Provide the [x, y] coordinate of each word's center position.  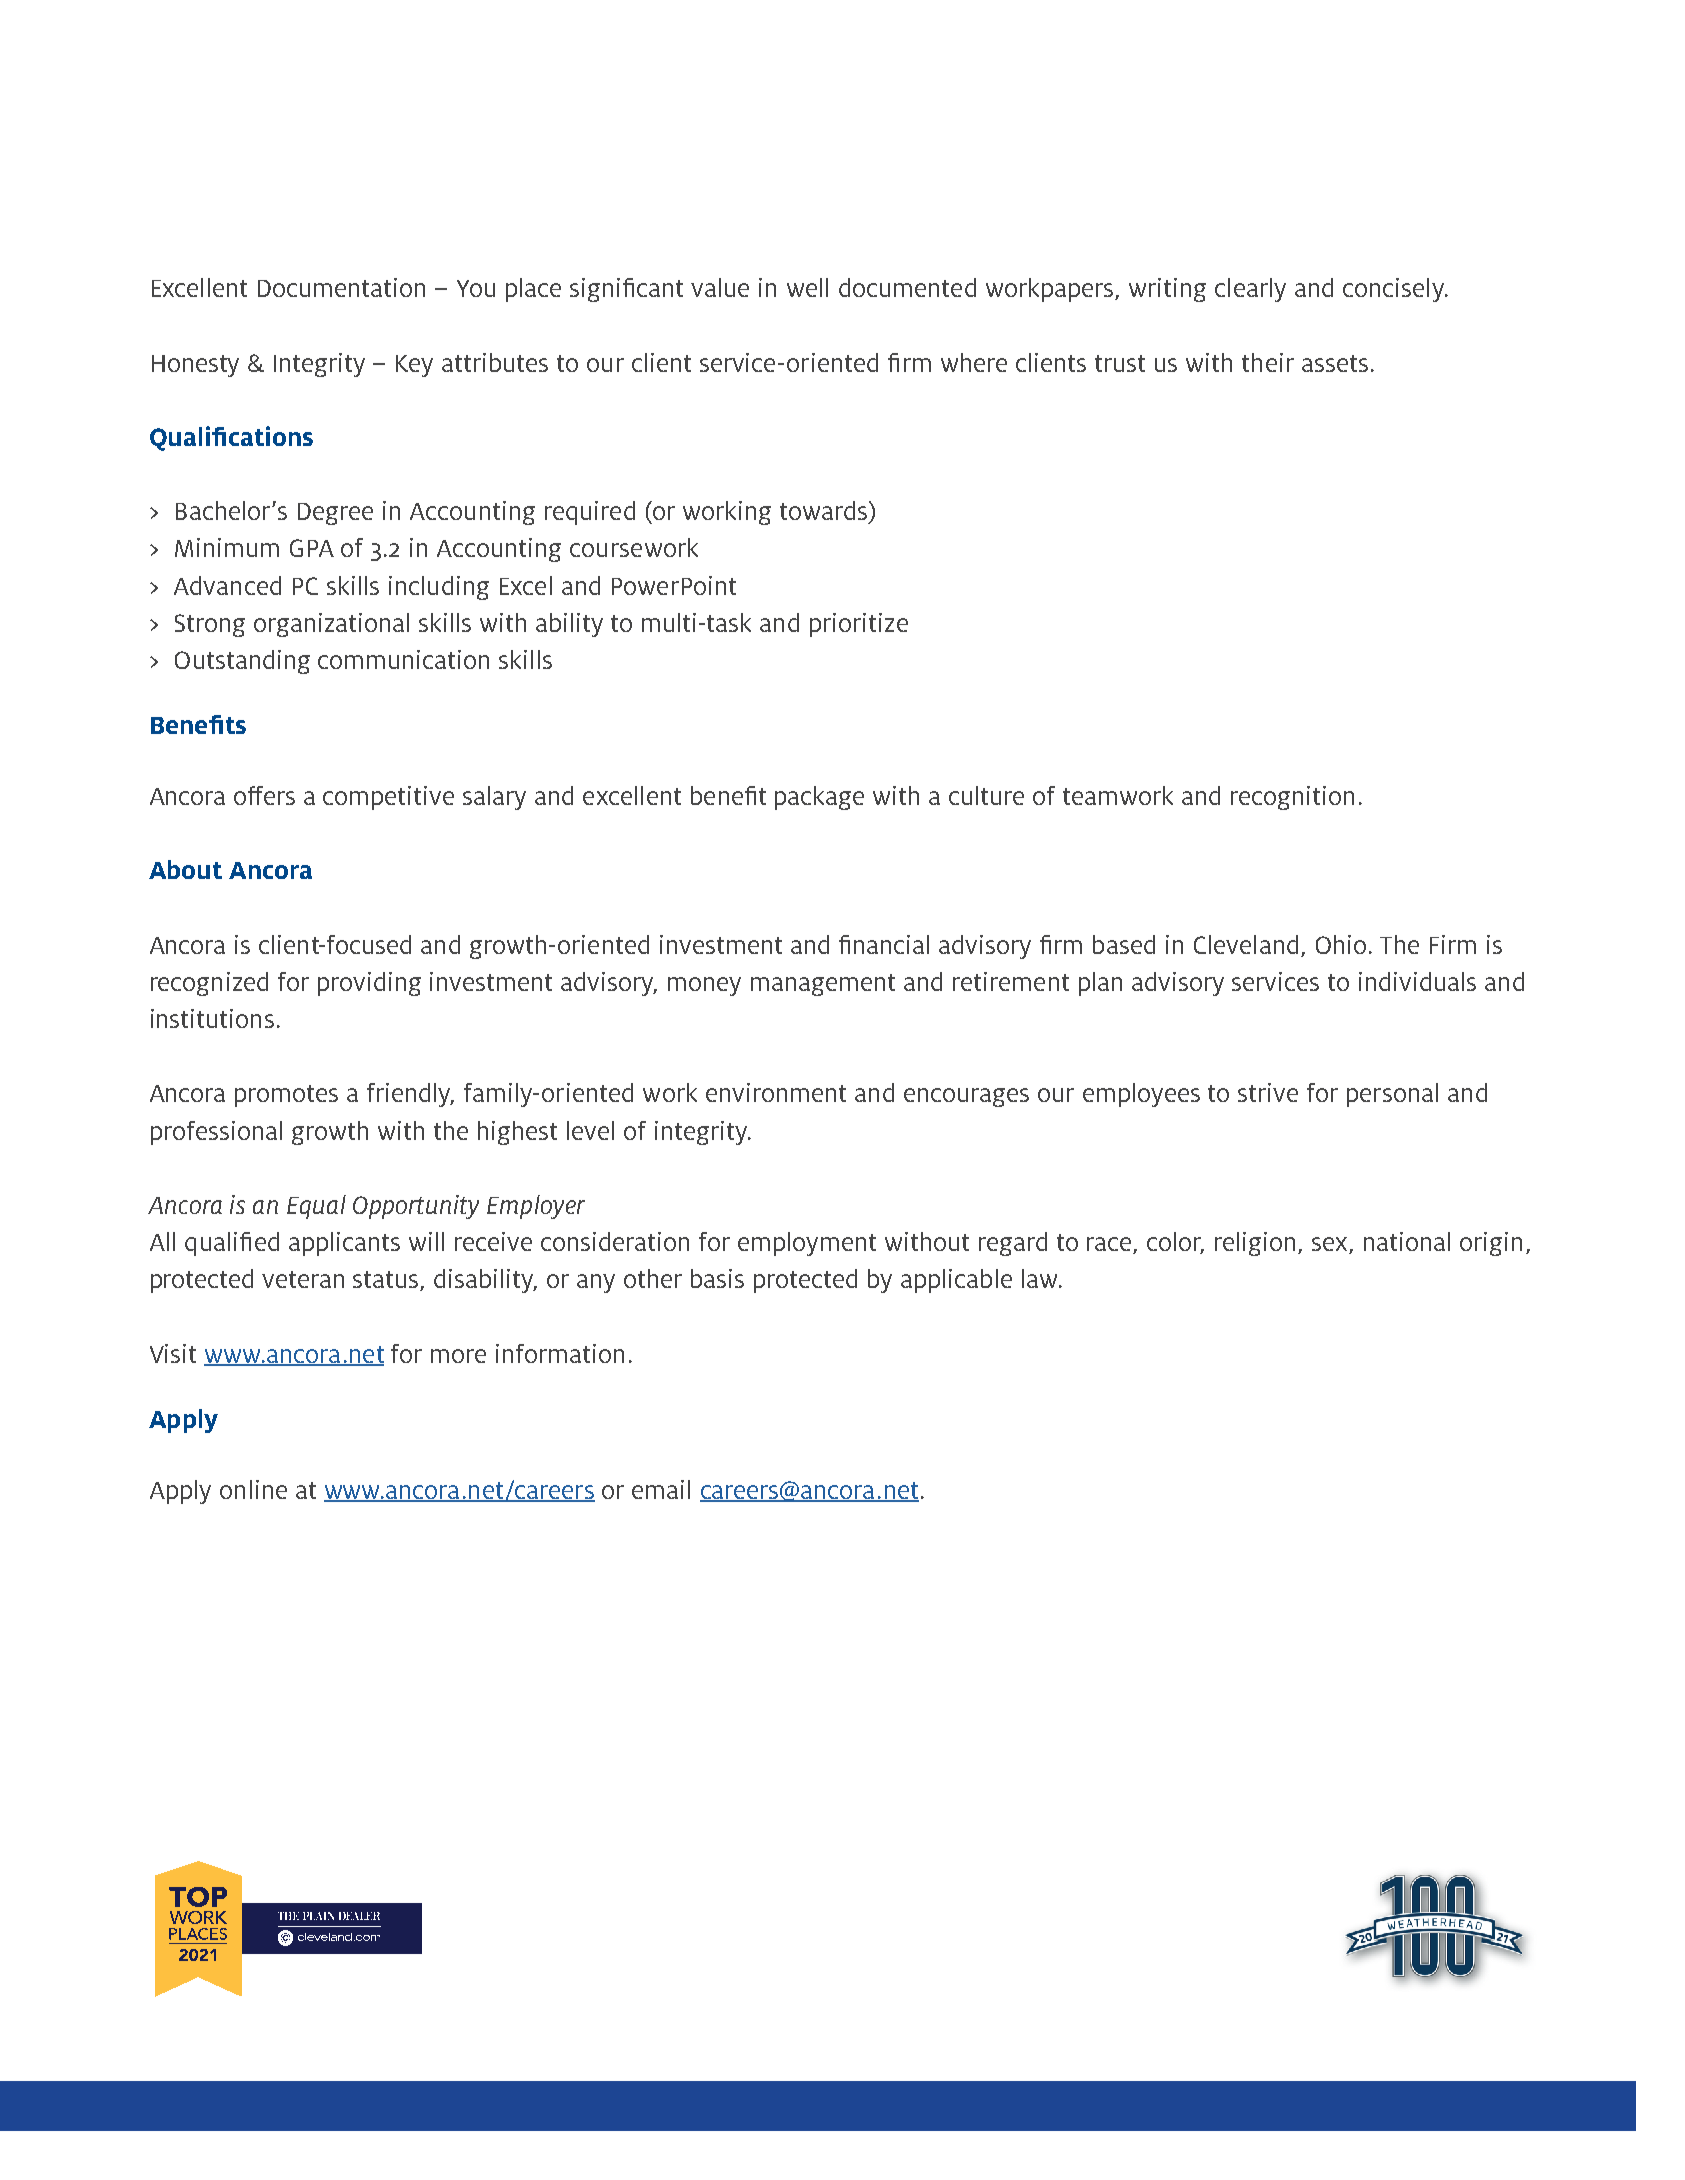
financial [884, 944]
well [807, 287]
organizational [331, 625]
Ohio [1341, 944]
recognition [1292, 798]
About [185, 869]
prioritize [859, 625]
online [253, 1489]
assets [1335, 363]
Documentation [341, 287]
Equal [316, 1207]
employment [807, 1244]
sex [1331, 1245]
